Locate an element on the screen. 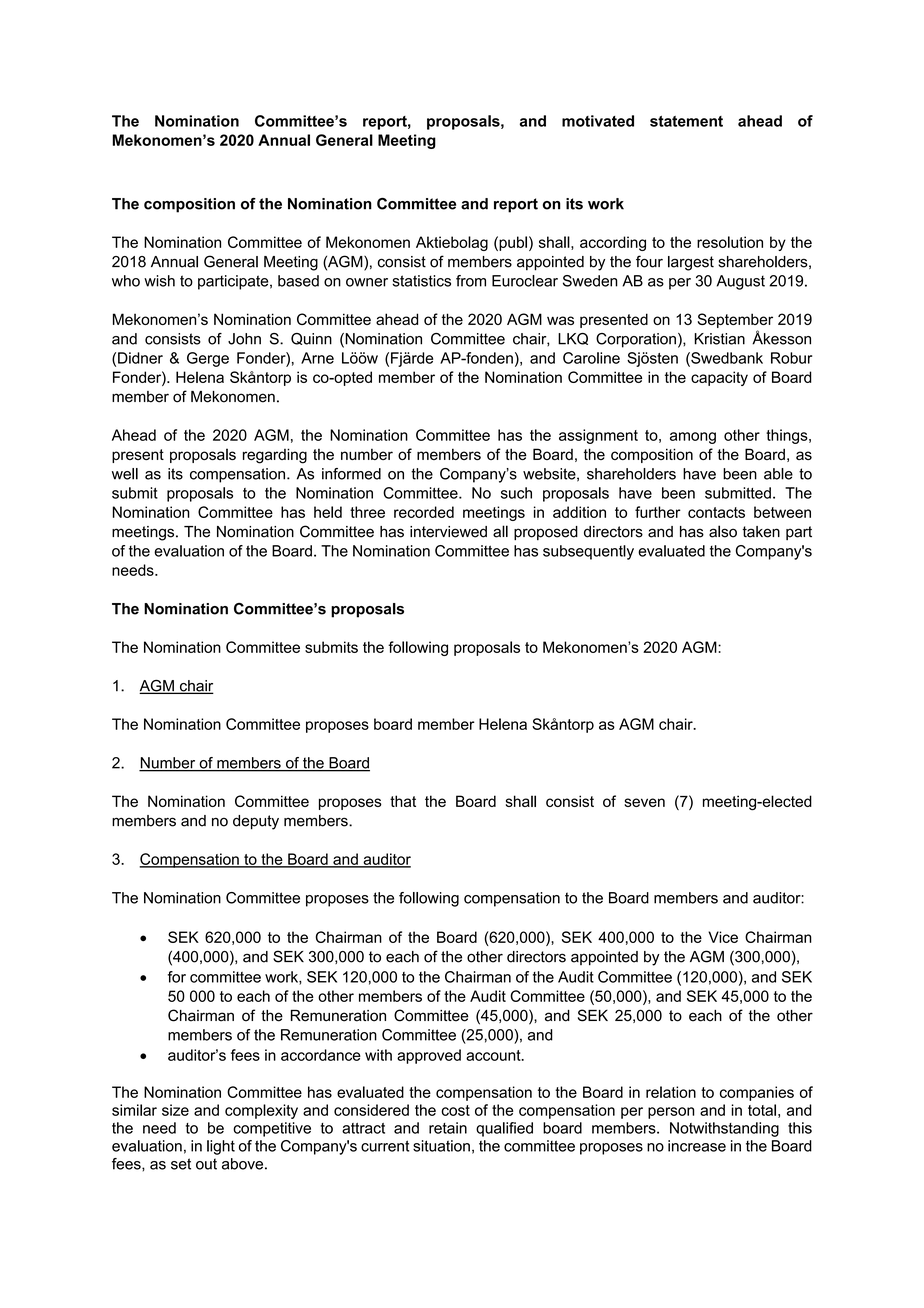 The height and width of the screenshot is (1308, 924). also is located at coordinates (723, 531).
